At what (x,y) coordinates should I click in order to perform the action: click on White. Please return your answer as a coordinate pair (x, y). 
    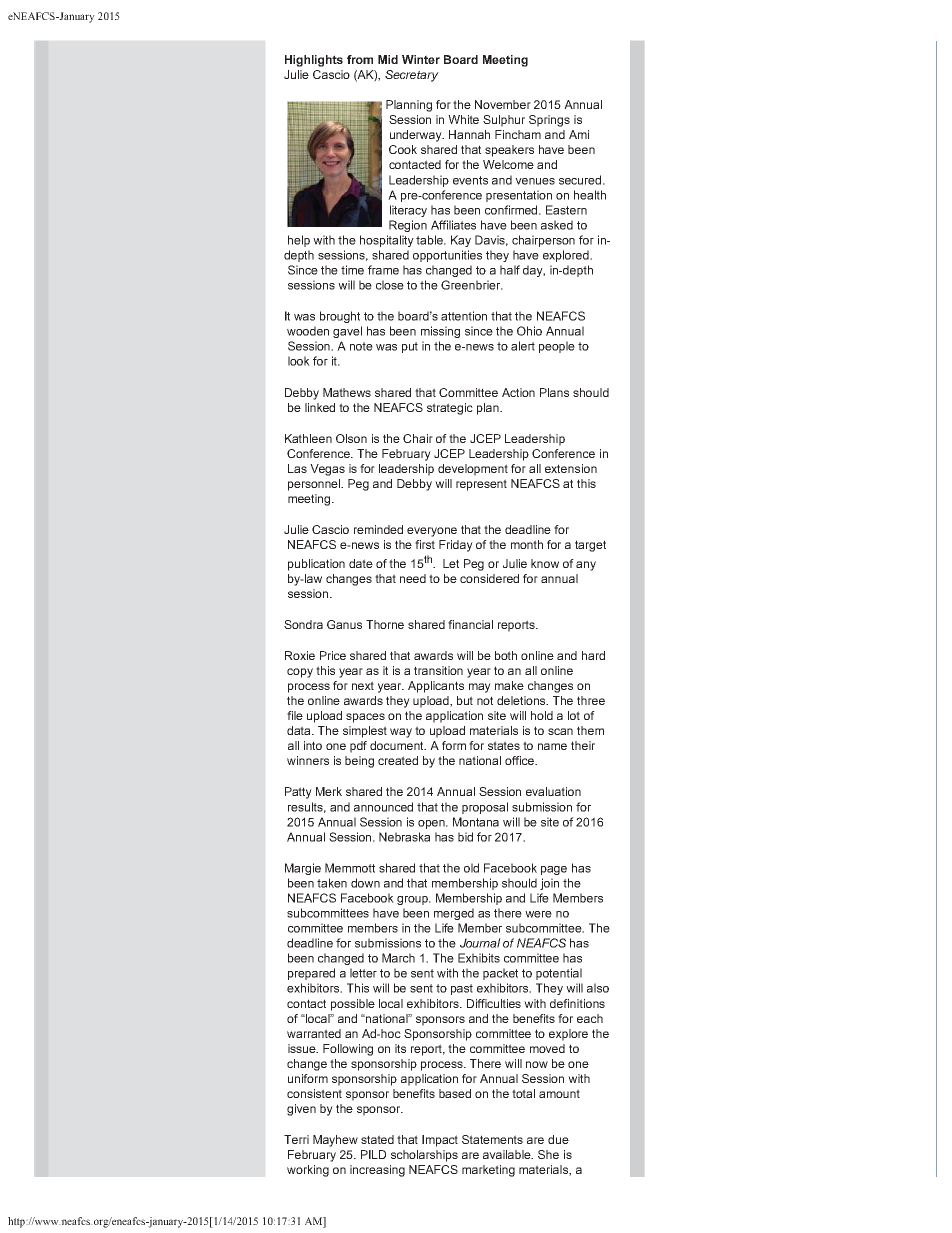
    Looking at the image, I should click on (463, 119).
